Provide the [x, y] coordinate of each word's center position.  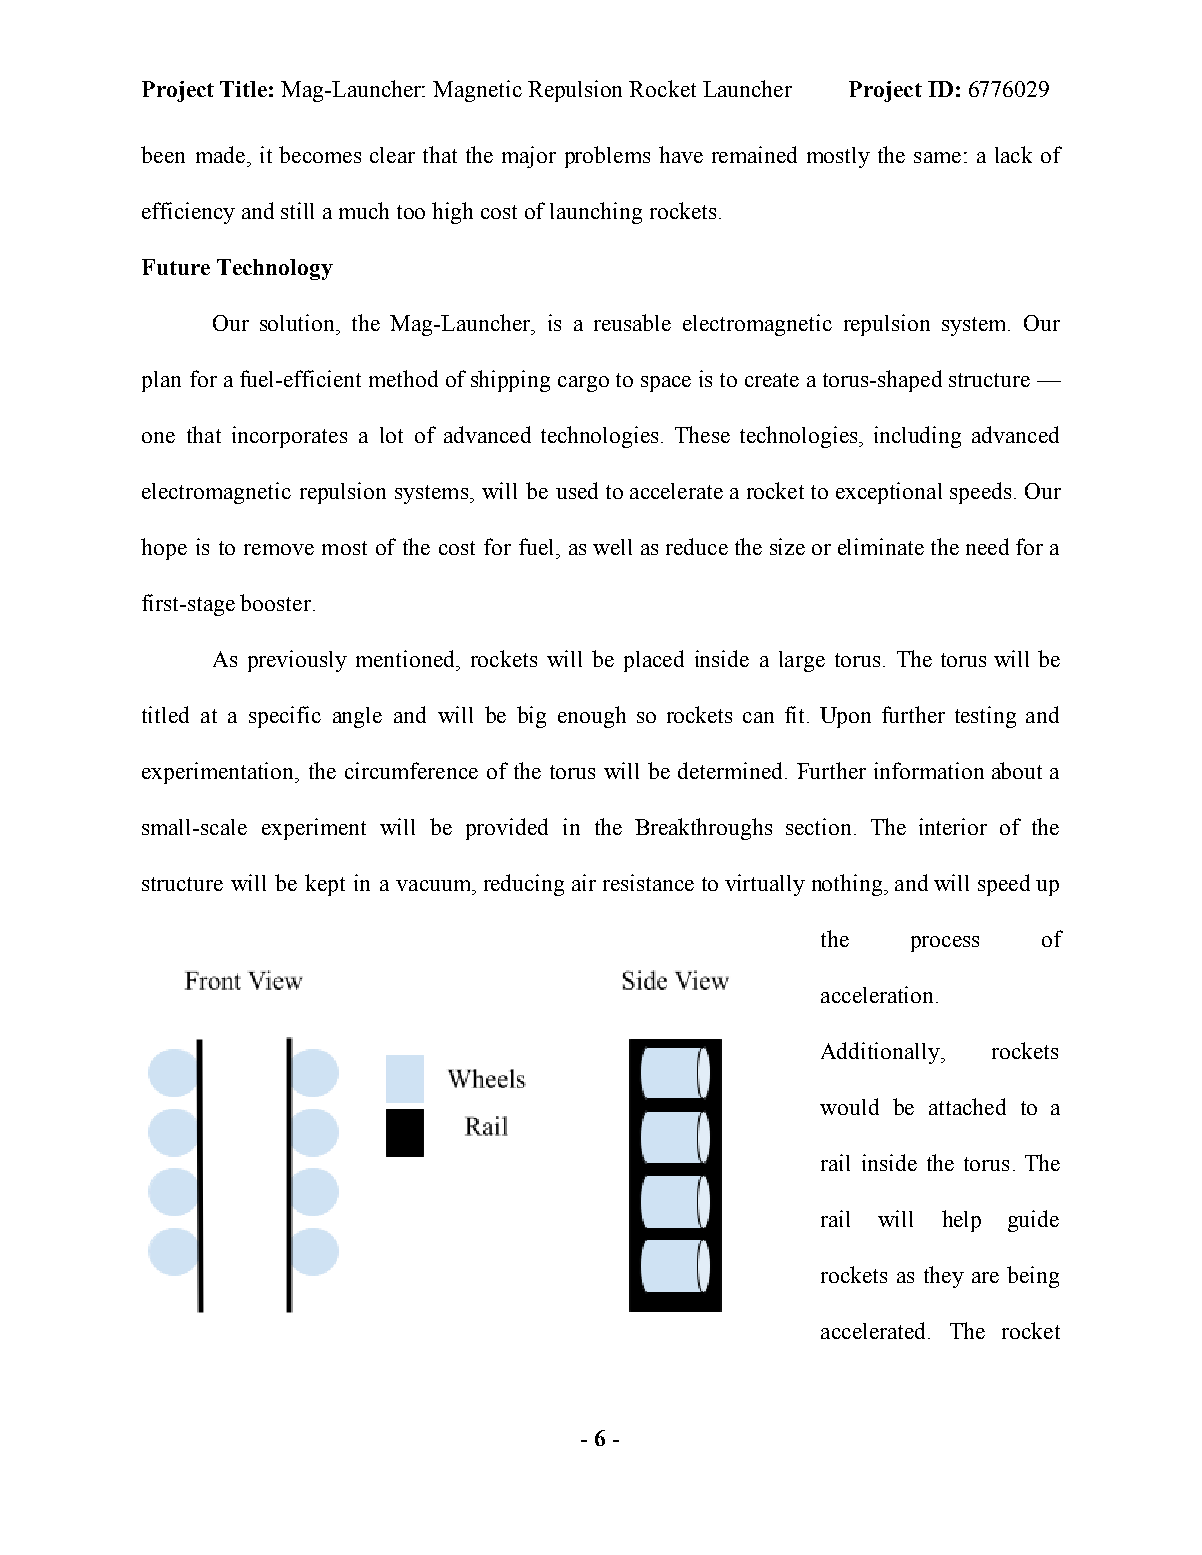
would [849, 1106]
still [297, 210]
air [584, 882]
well [612, 547]
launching [596, 213]
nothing [848, 885]
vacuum [434, 885]
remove [279, 549]
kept [325, 885]
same [937, 157]
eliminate [881, 546]
